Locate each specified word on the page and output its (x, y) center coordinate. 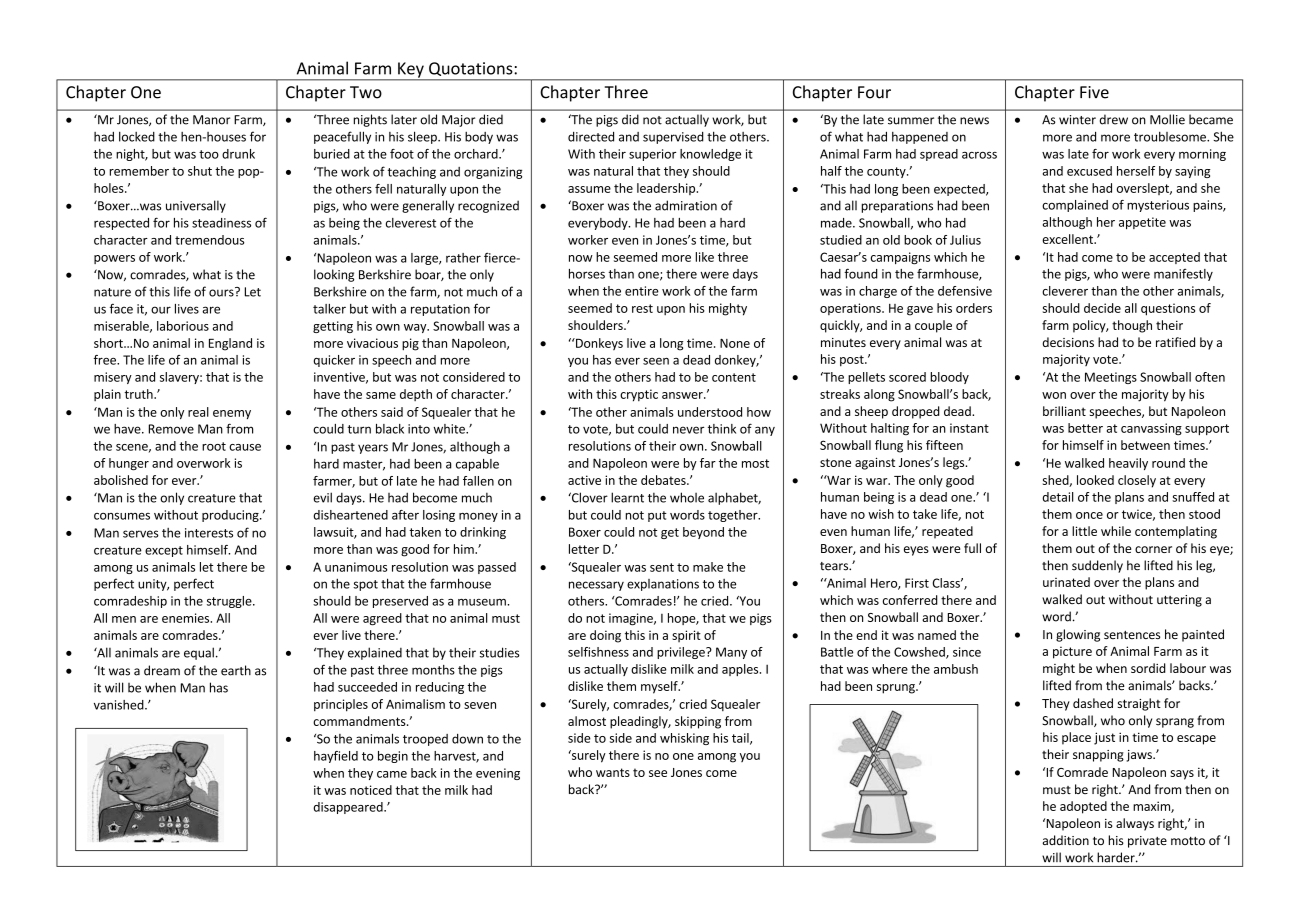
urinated (1066, 582)
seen (656, 361)
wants (613, 772)
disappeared (349, 808)
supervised (673, 138)
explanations (663, 585)
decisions (1068, 342)
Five (1094, 92)
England (230, 344)
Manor (211, 120)
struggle (230, 602)
